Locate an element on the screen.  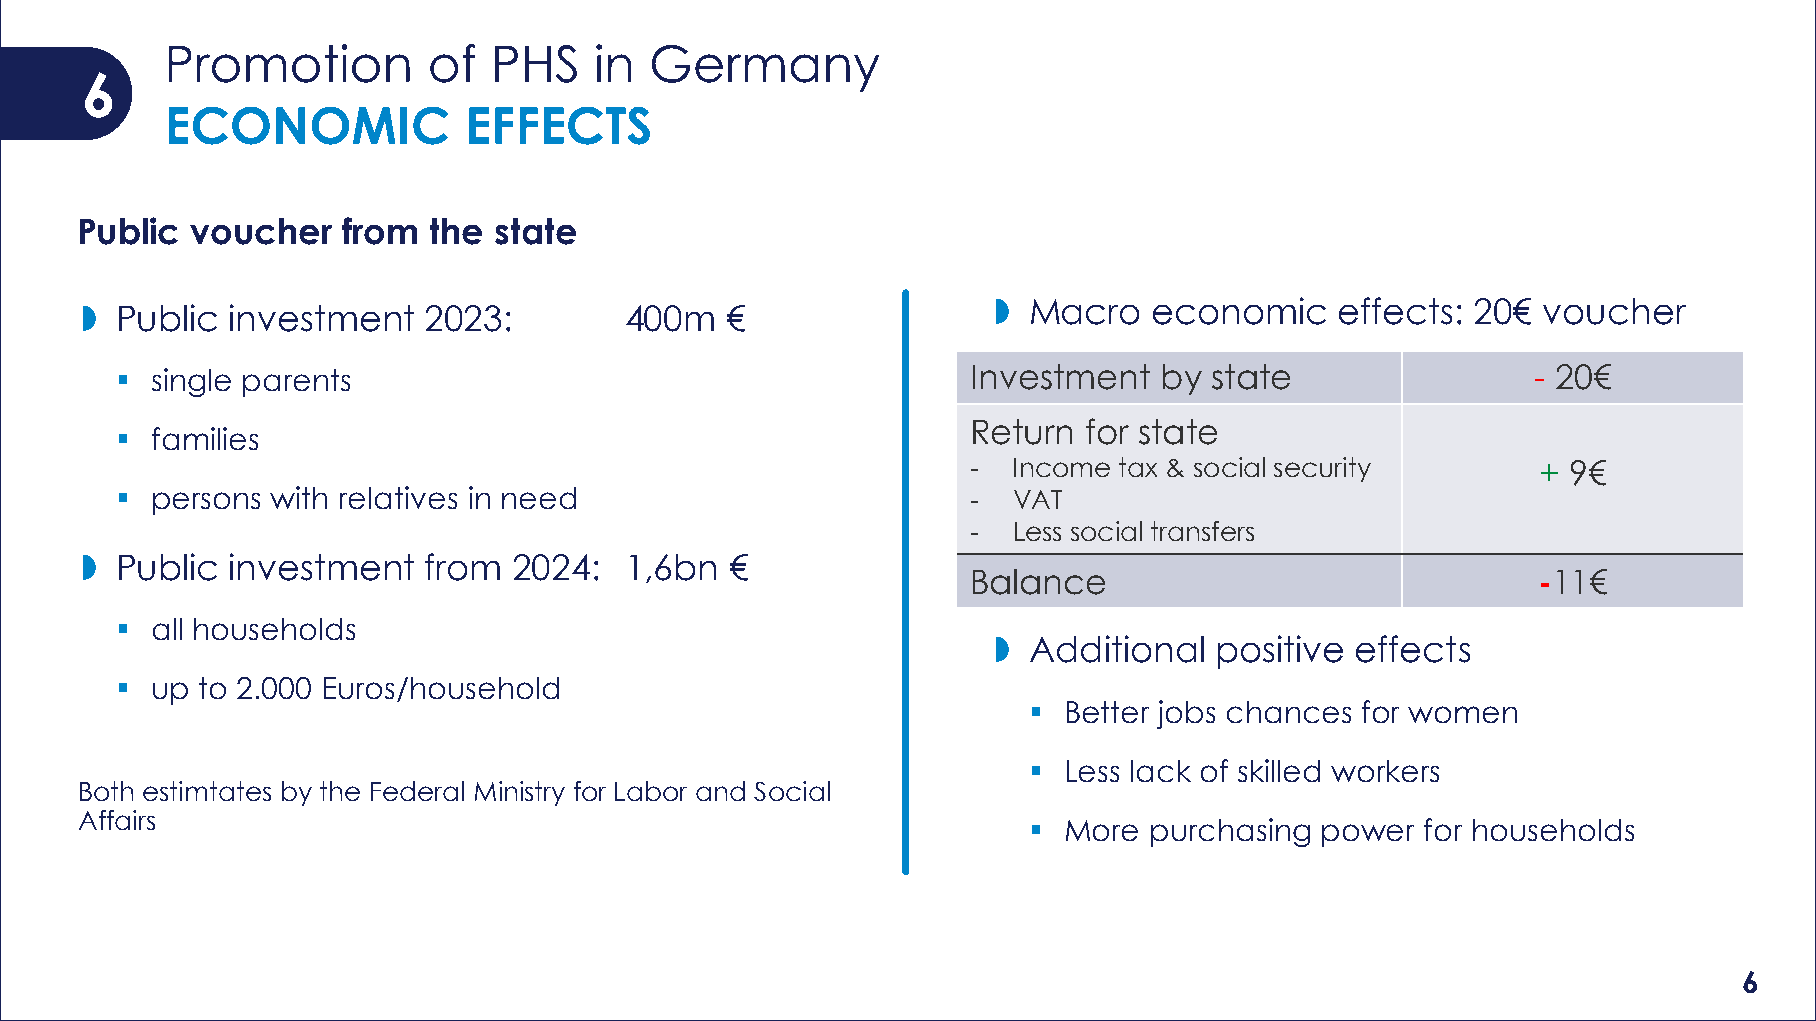
Affairs is located at coordinates (117, 820).
